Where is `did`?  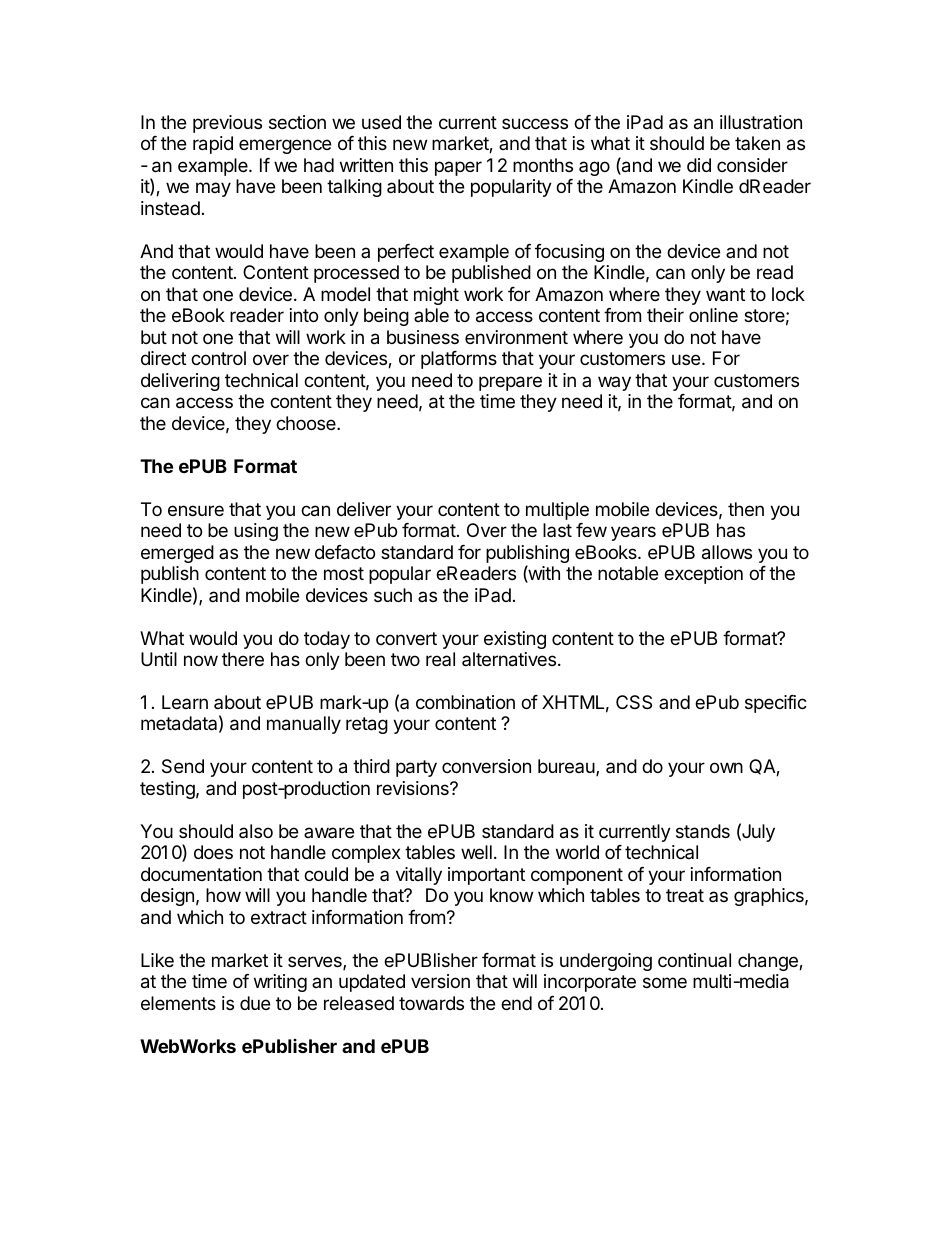 did is located at coordinates (699, 165).
